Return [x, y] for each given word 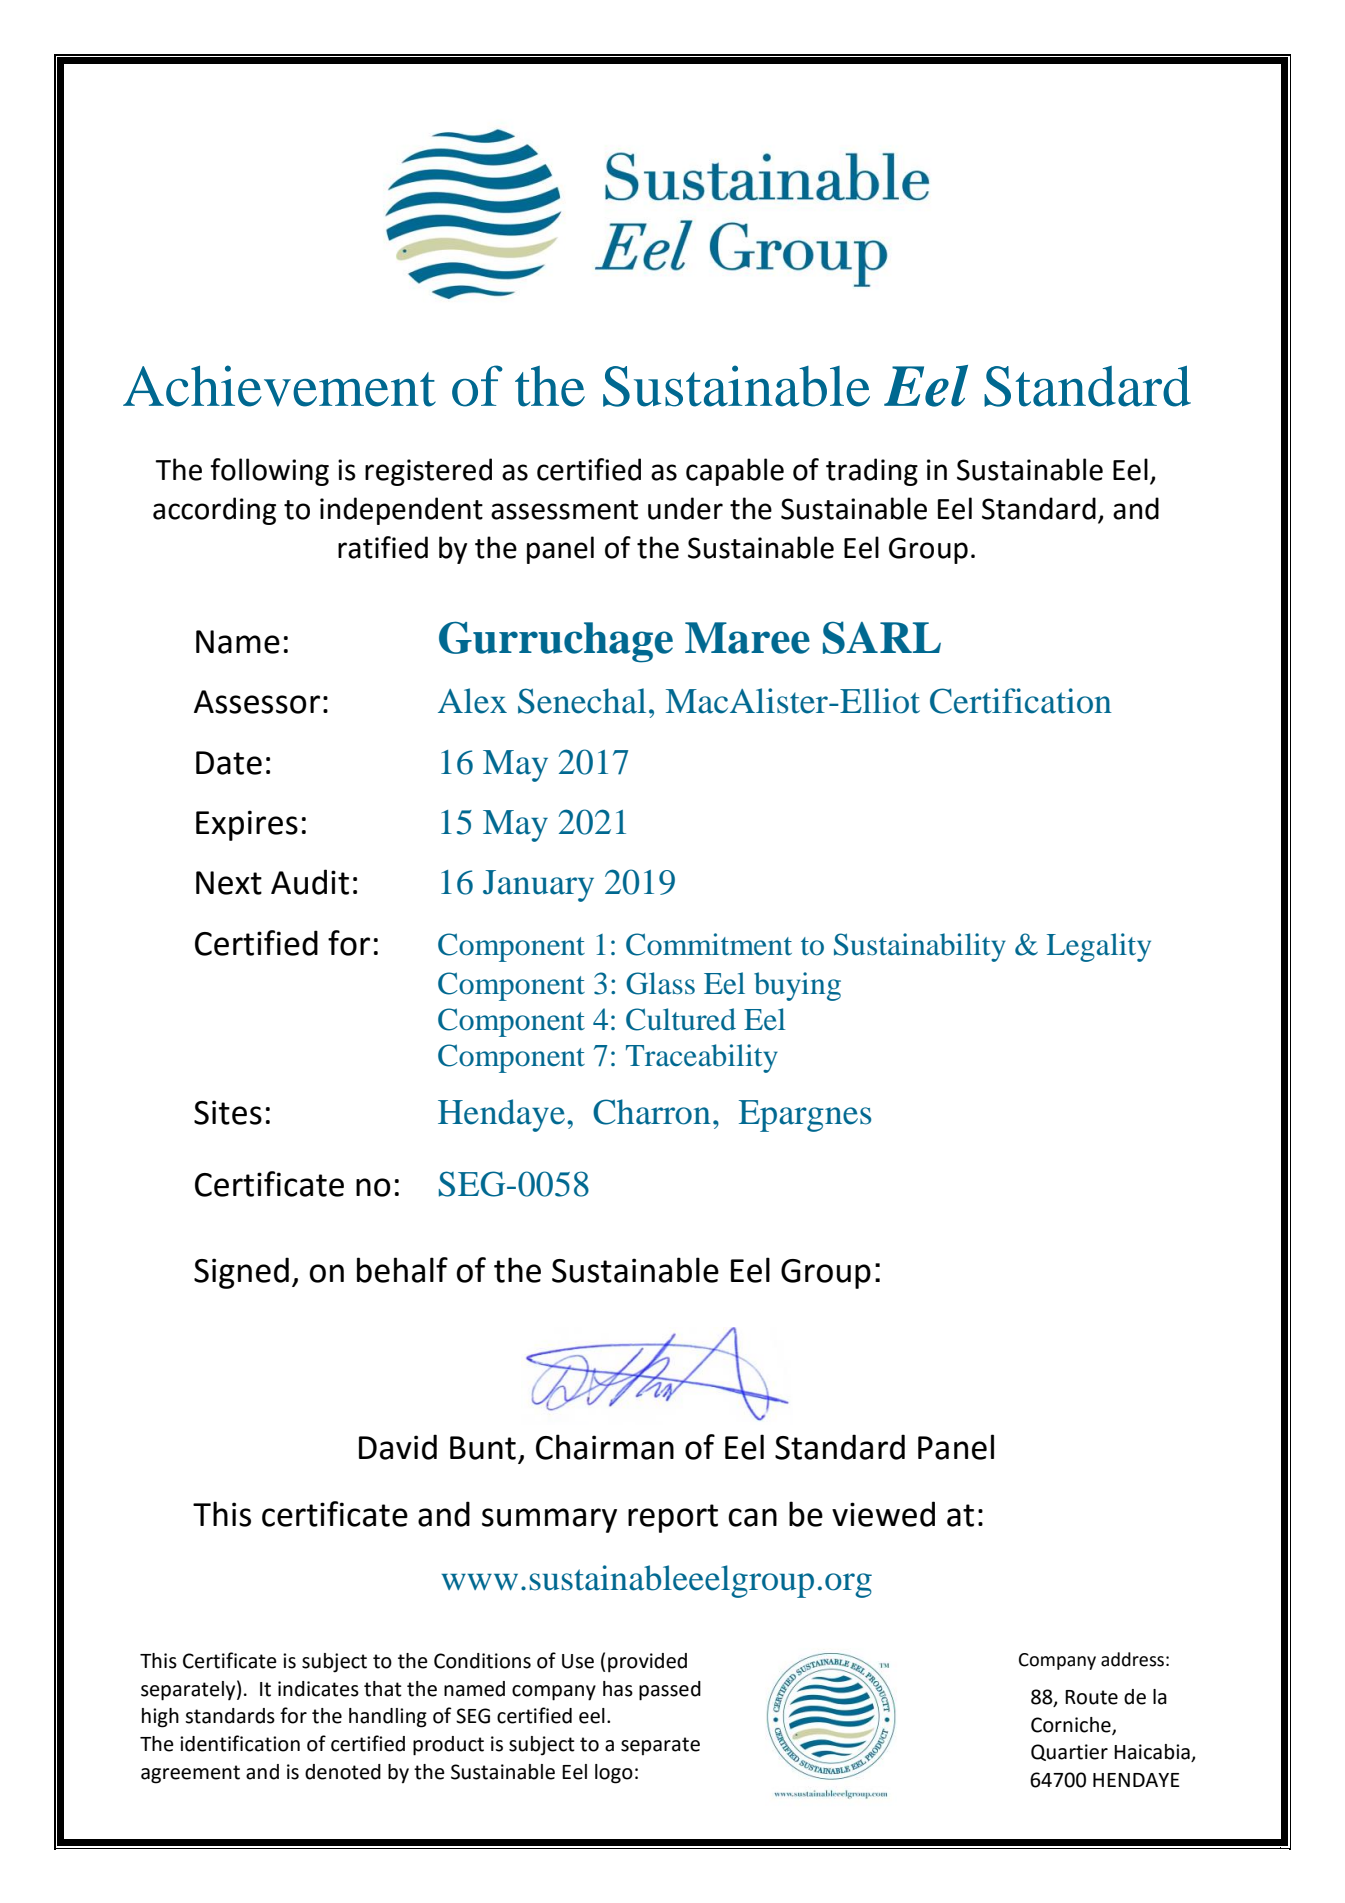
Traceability [702, 1058]
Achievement [279, 386]
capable [735, 472]
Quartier [1069, 1752]
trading [872, 472]
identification [240, 1743]
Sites [228, 1112]
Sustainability [920, 947]
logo [614, 1774]
